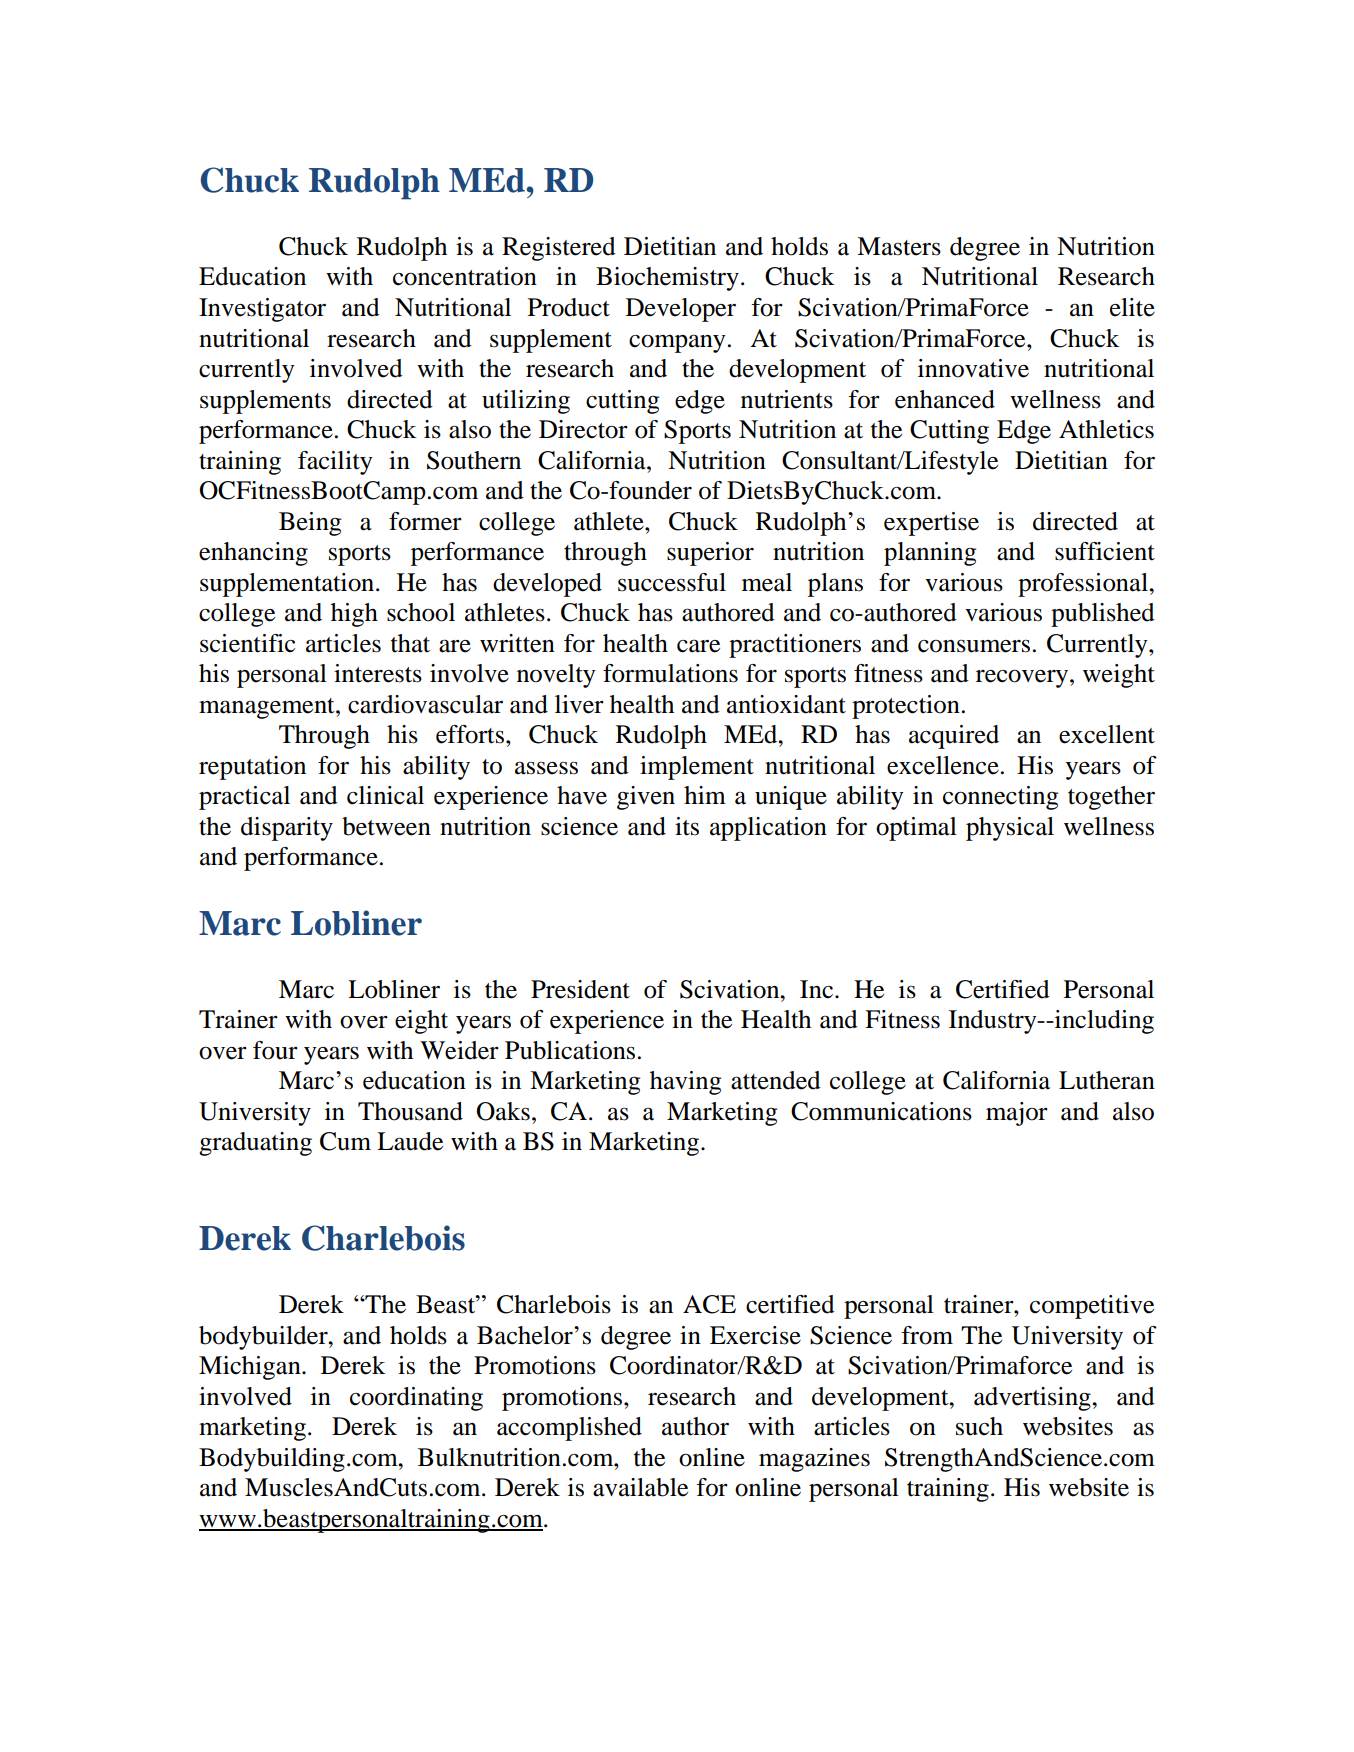  I want to click on elite, so click(1132, 307).
